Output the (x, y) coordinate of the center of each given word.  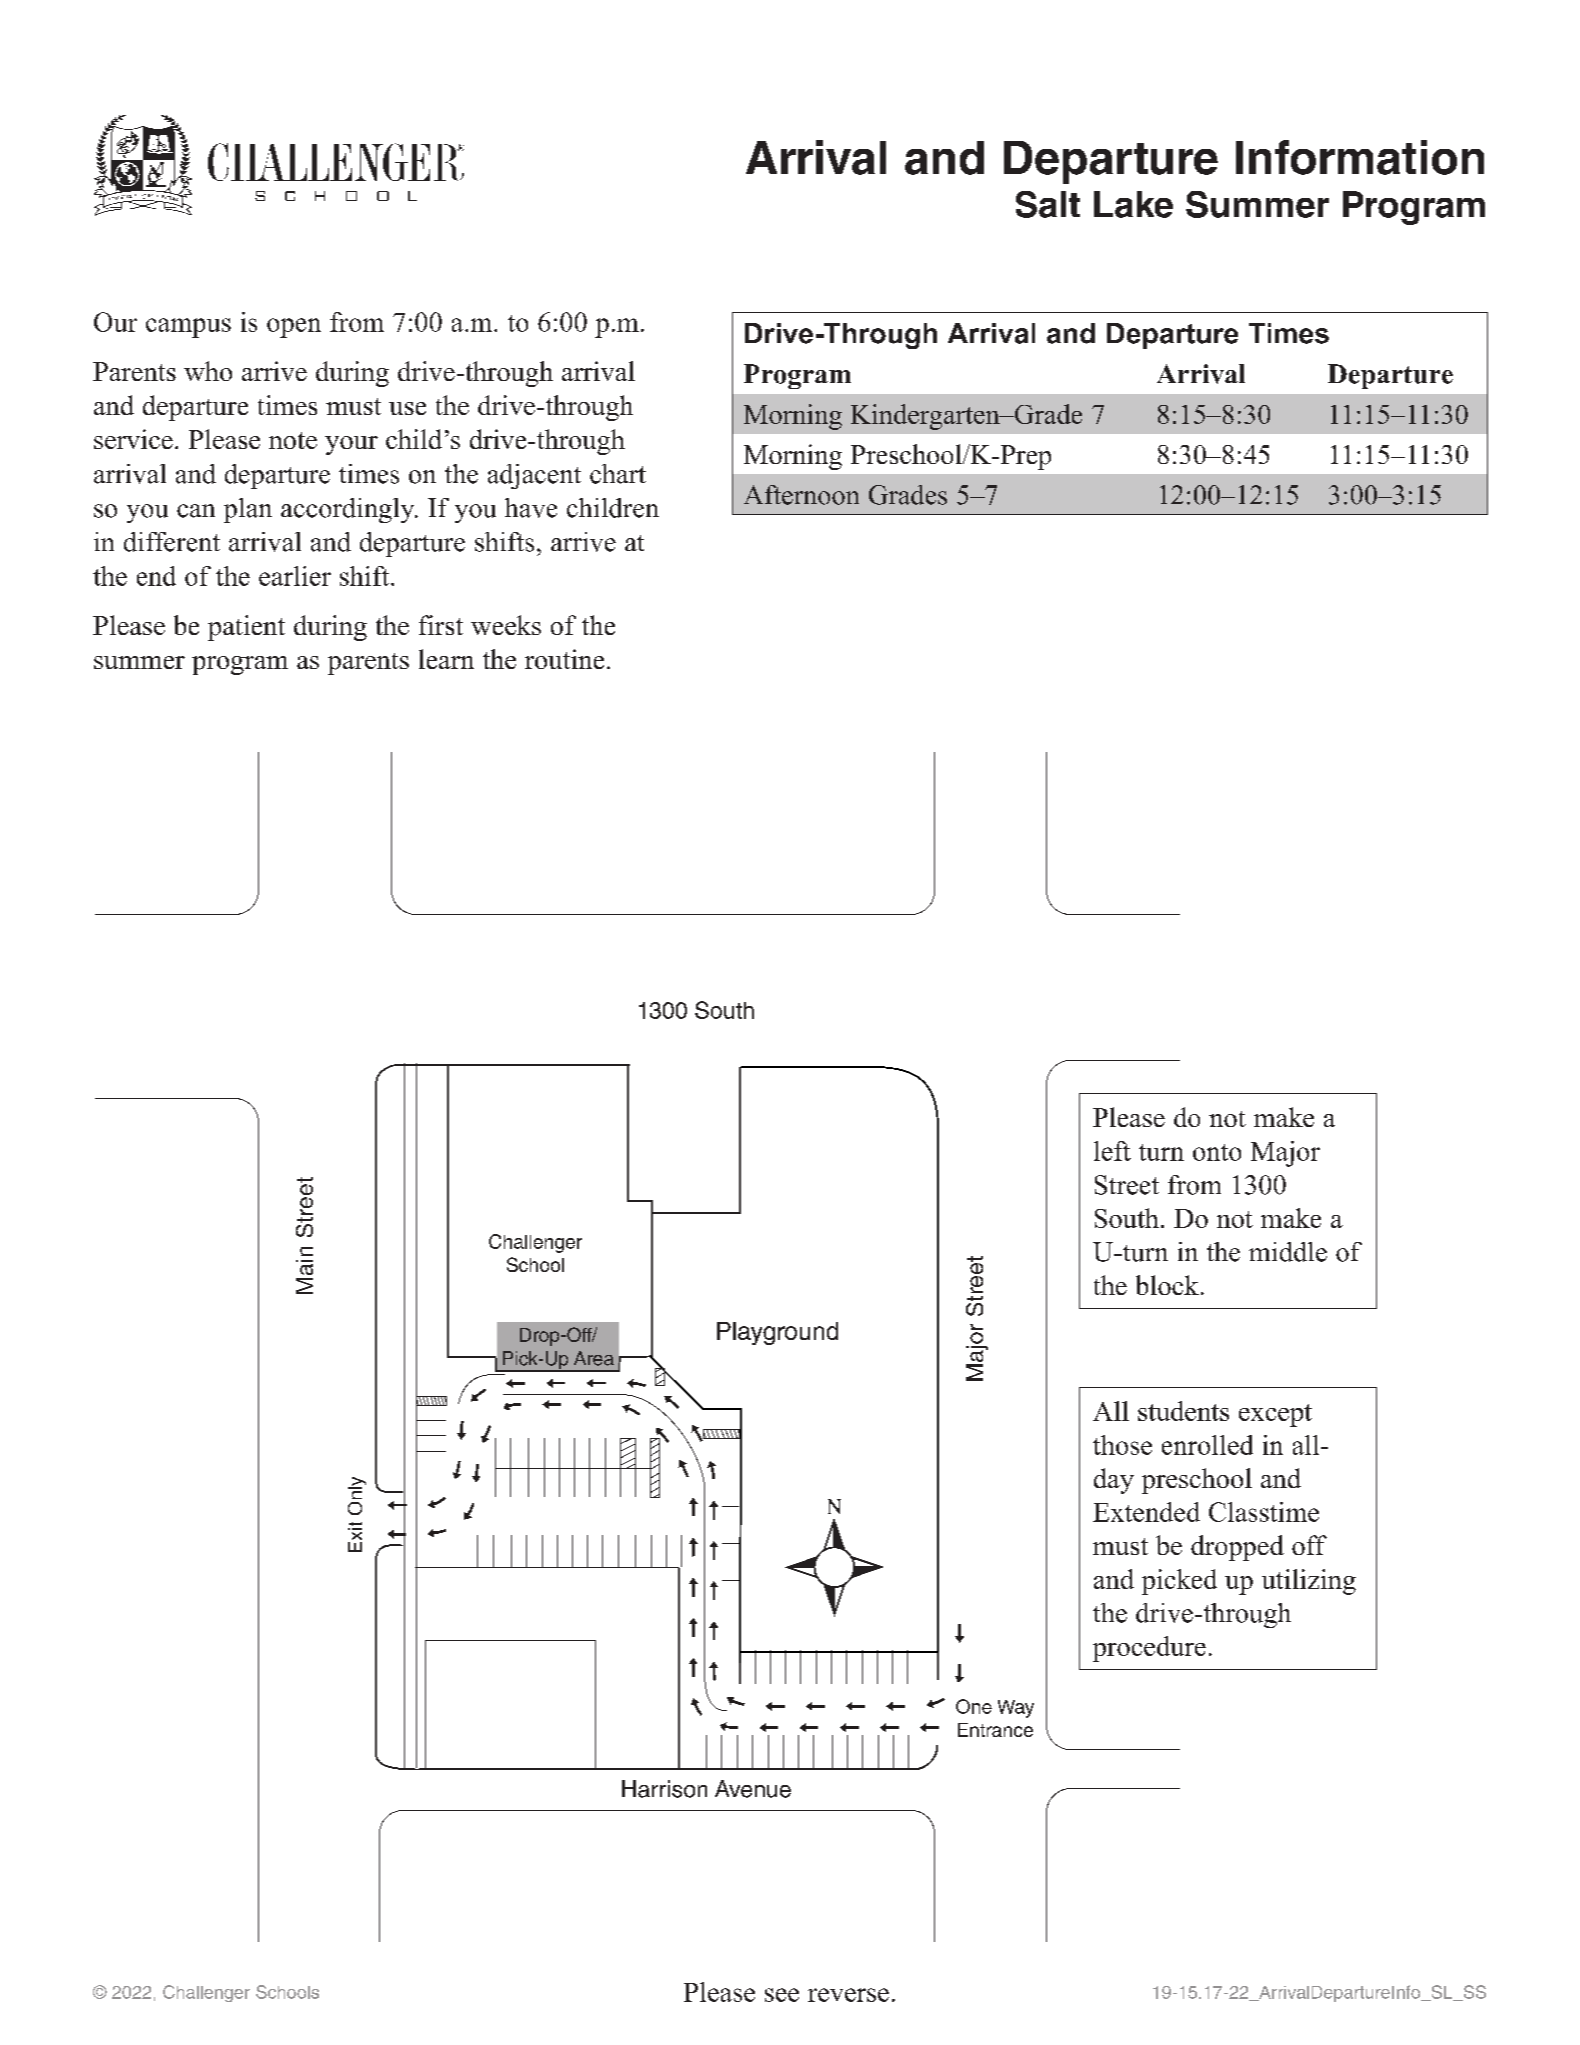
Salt (1048, 204)
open (294, 328)
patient (246, 628)
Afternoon (801, 495)
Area (594, 1358)
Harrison (664, 1789)
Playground (777, 1333)
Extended (1146, 1512)
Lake (1133, 204)
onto (1217, 1152)
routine (564, 659)
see (782, 1995)
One (974, 1706)
